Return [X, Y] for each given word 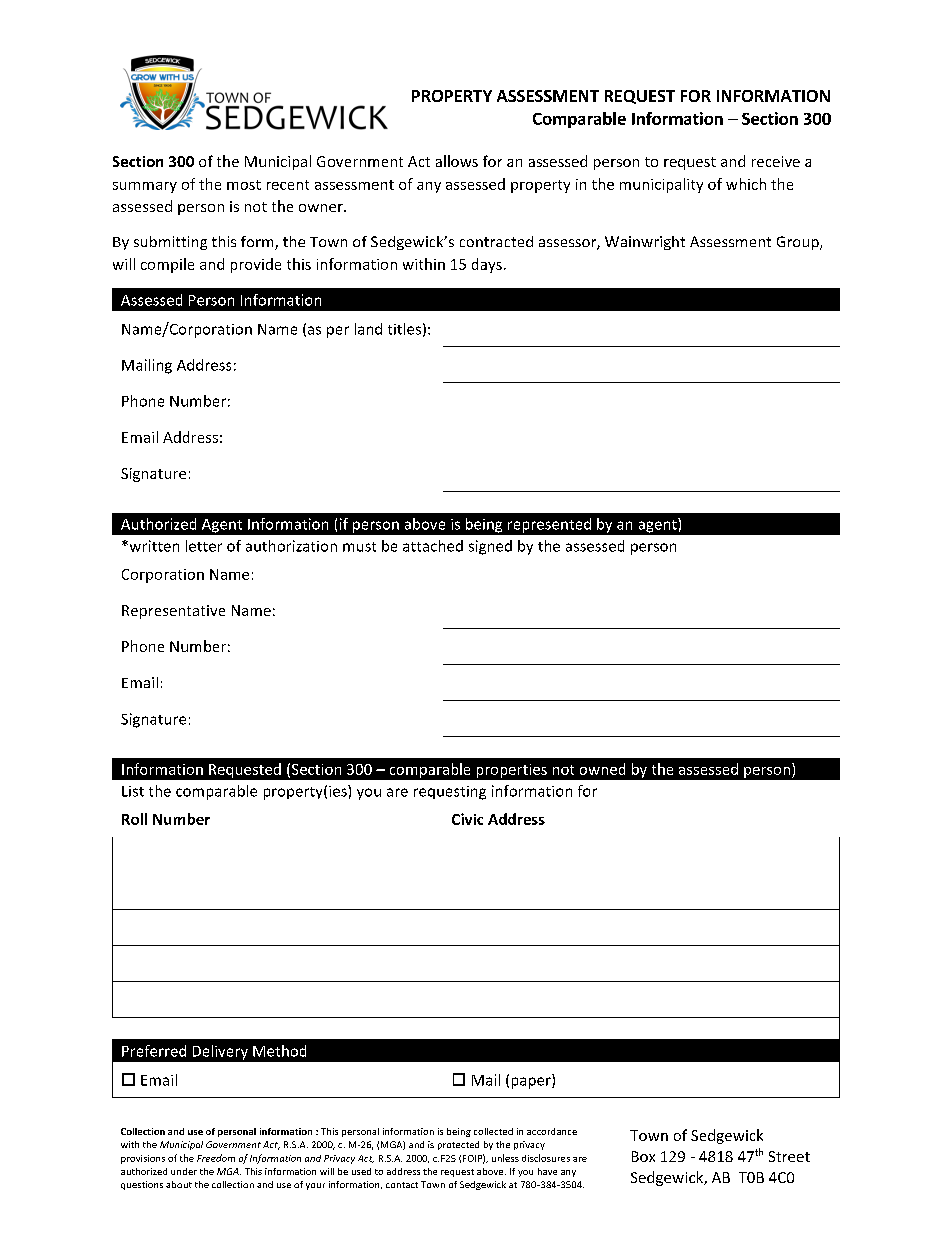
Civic [467, 819]
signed [490, 547]
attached [433, 546]
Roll [134, 819]
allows [457, 161]
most [244, 185]
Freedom [216, 1158]
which [746, 184]
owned [602, 769]
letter [204, 546]
